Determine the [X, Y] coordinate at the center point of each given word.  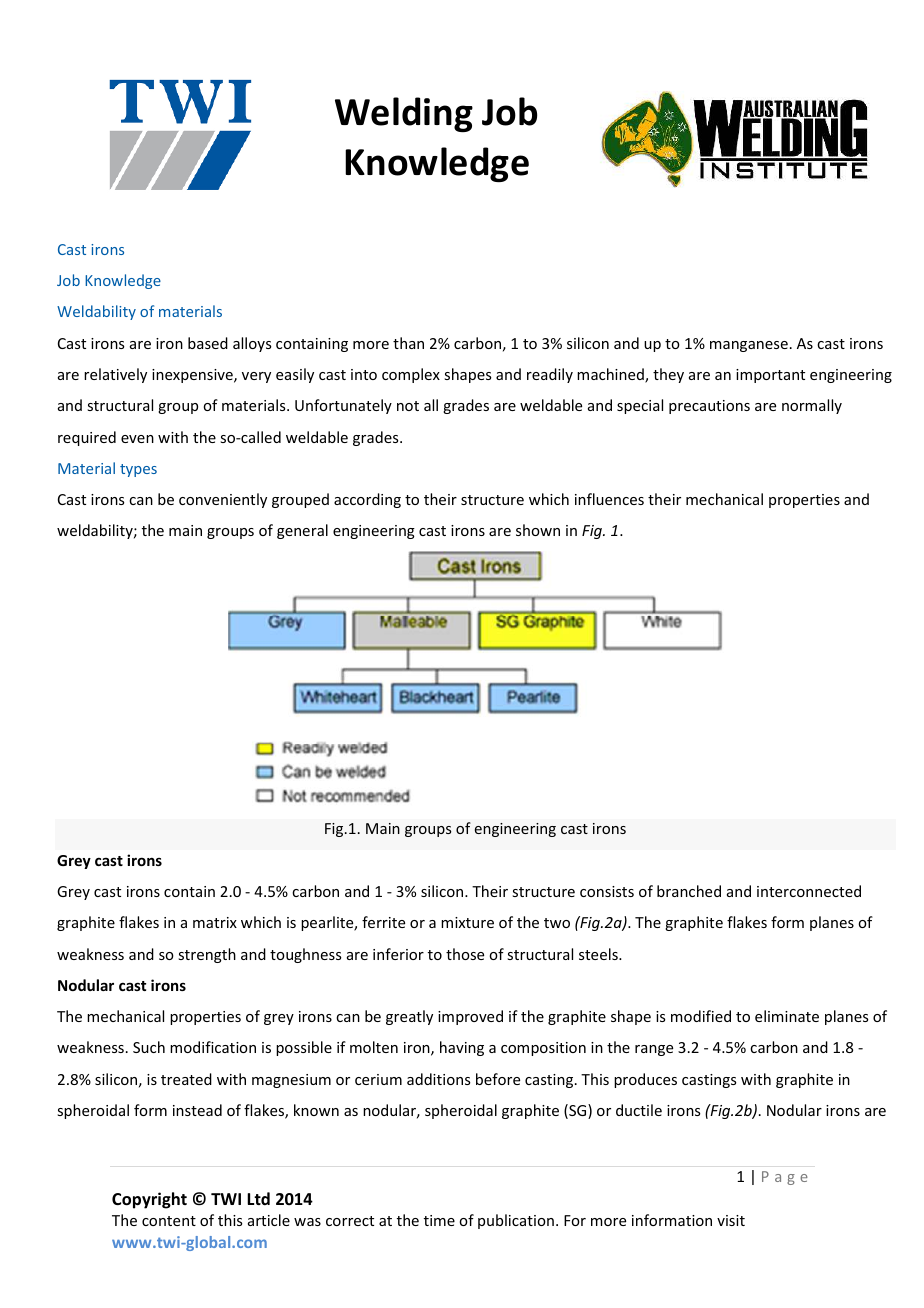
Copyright [149, 1200]
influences [609, 499]
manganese [749, 346]
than [408, 343]
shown [538, 530]
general [302, 531]
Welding [404, 114]
